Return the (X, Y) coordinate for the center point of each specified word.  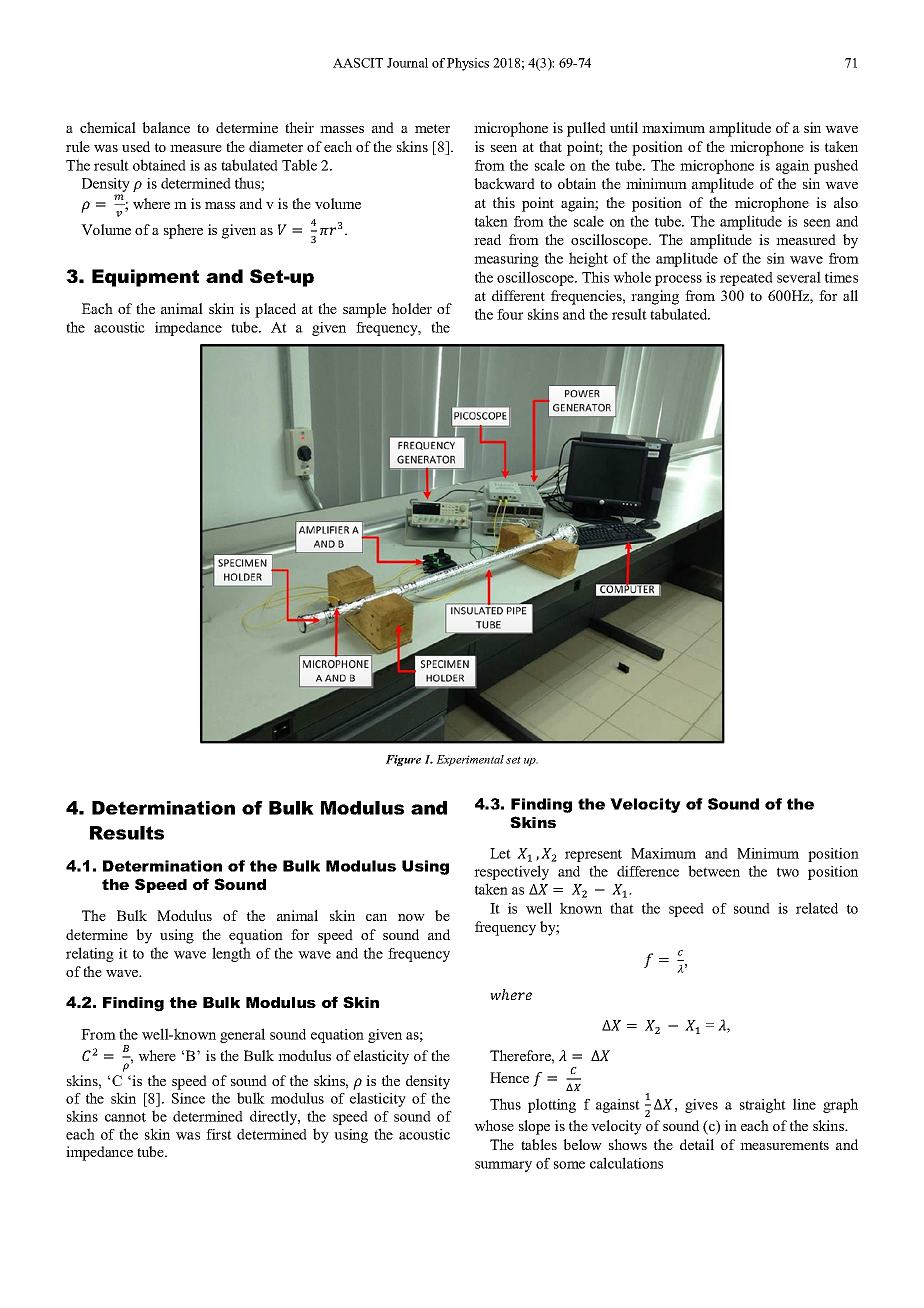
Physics (468, 64)
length (231, 954)
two (788, 872)
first (219, 1134)
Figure (403, 760)
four (510, 314)
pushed (836, 166)
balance (166, 127)
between (714, 871)
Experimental (470, 760)
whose (494, 1125)
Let (500, 853)
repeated (746, 279)
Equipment (145, 278)
